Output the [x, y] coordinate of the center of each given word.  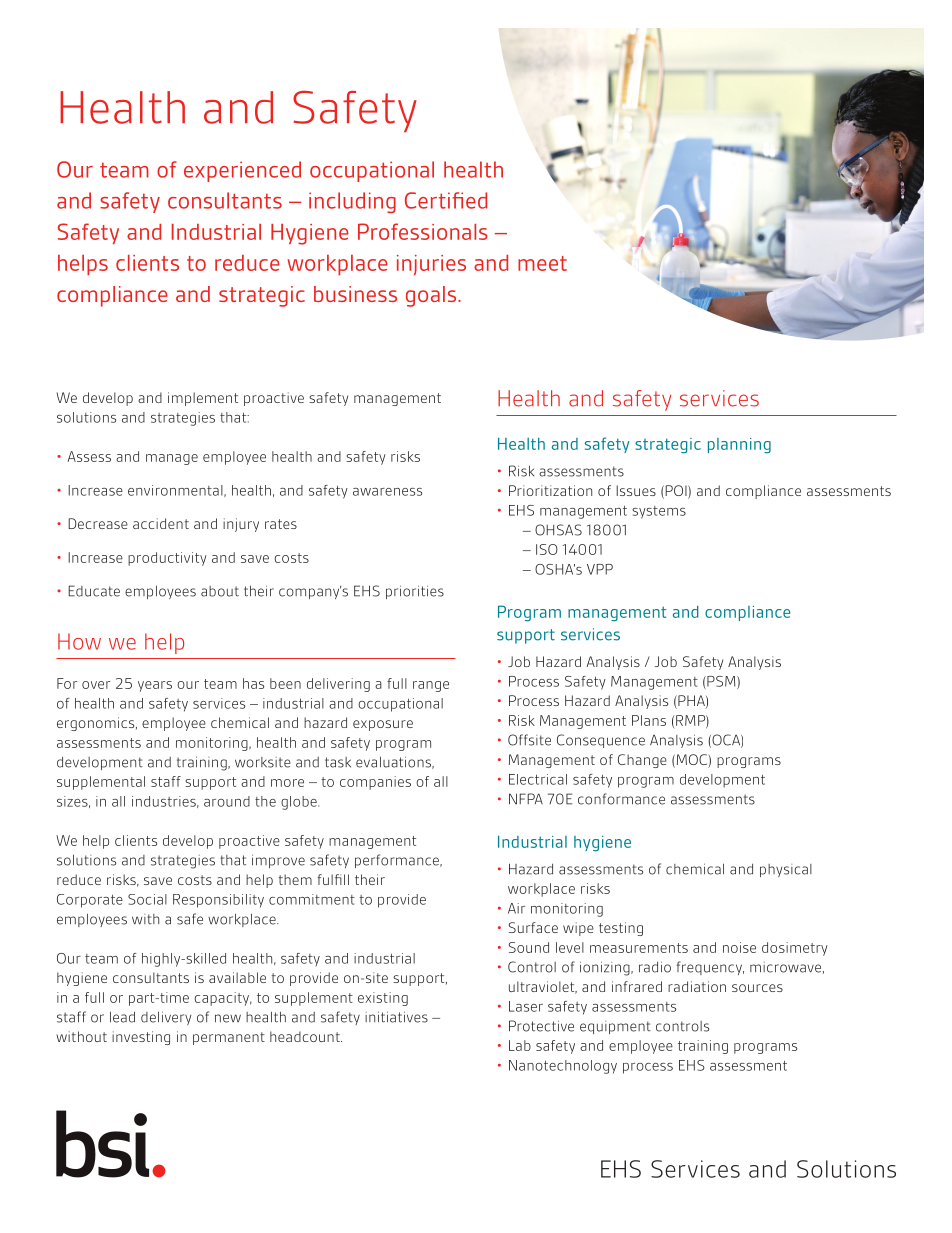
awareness [387, 492]
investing [141, 1038]
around [227, 801]
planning [739, 446]
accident [161, 523]
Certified [446, 200]
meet [542, 263]
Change [642, 761]
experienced [242, 171]
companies [375, 783]
